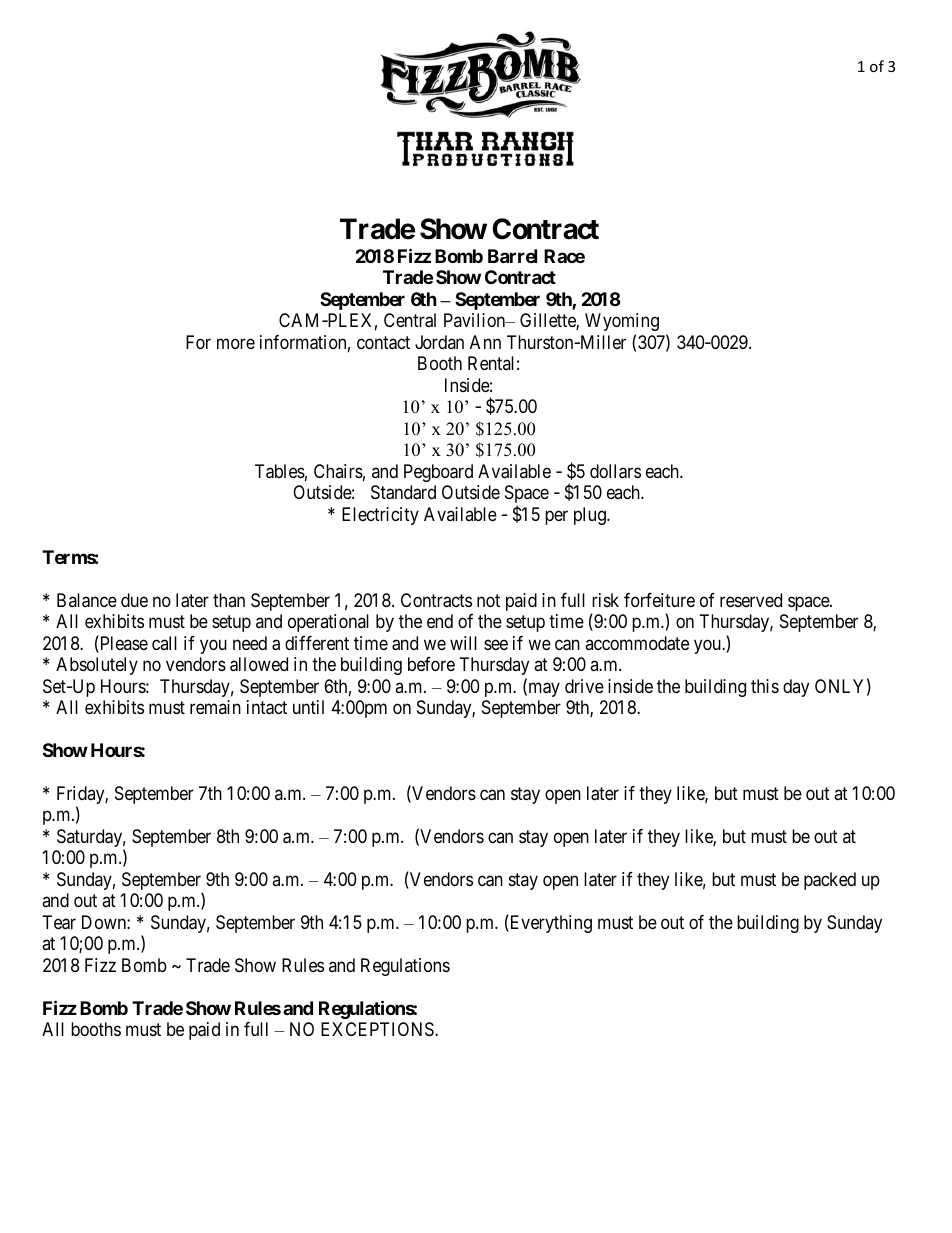 Image resolution: width=952 pixels, height=1233 pixels. Describe the element at coordinates (378, 1029) in the screenshot. I see `EXCEPTIONS` at that location.
